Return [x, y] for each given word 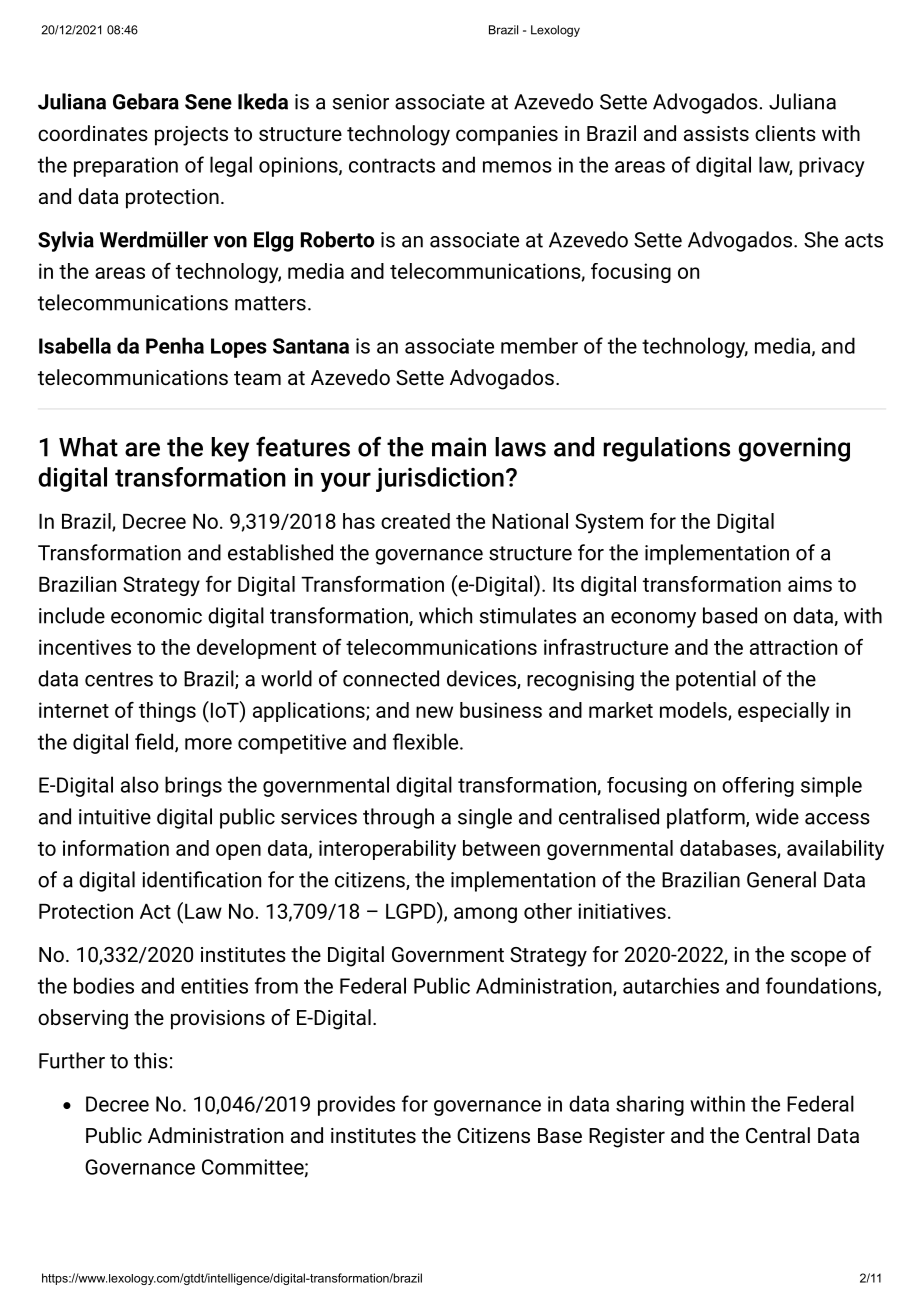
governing [794, 449]
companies [507, 136]
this [151, 1060]
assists [716, 133]
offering [758, 787]
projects [191, 136]
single [485, 818]
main [459, 447]
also [140, 784]
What [88, 447]
